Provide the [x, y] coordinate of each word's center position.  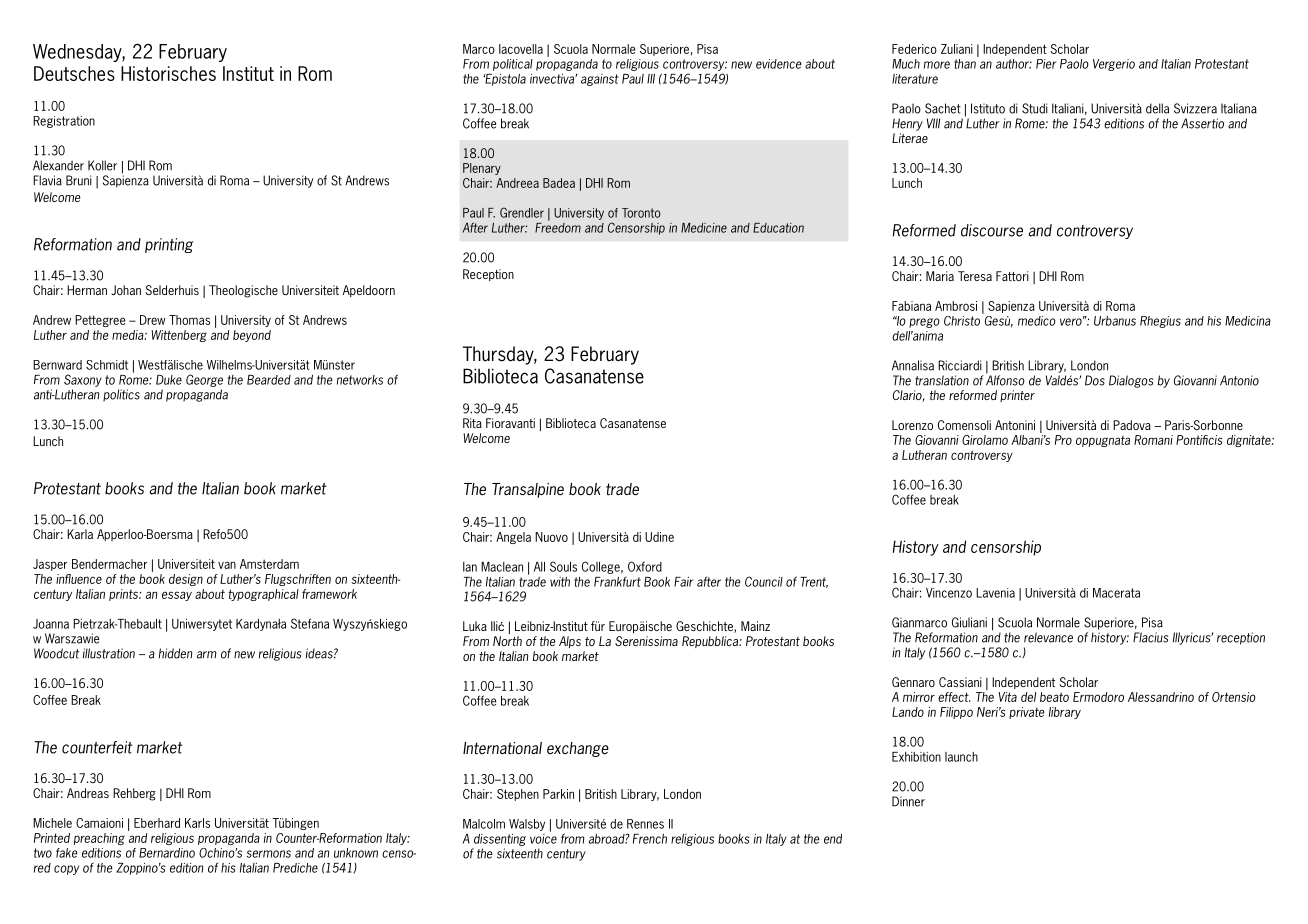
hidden [175, 653]
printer [1017, 396]
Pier [1046, 64]
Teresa [975, 276]
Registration [64, 122]
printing [169, 245]
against [600, 80]
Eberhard [157, 823]
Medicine [704, 228]
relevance [1048, 637]
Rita [472, 423]
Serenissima [646, 641]
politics [121, 395]
